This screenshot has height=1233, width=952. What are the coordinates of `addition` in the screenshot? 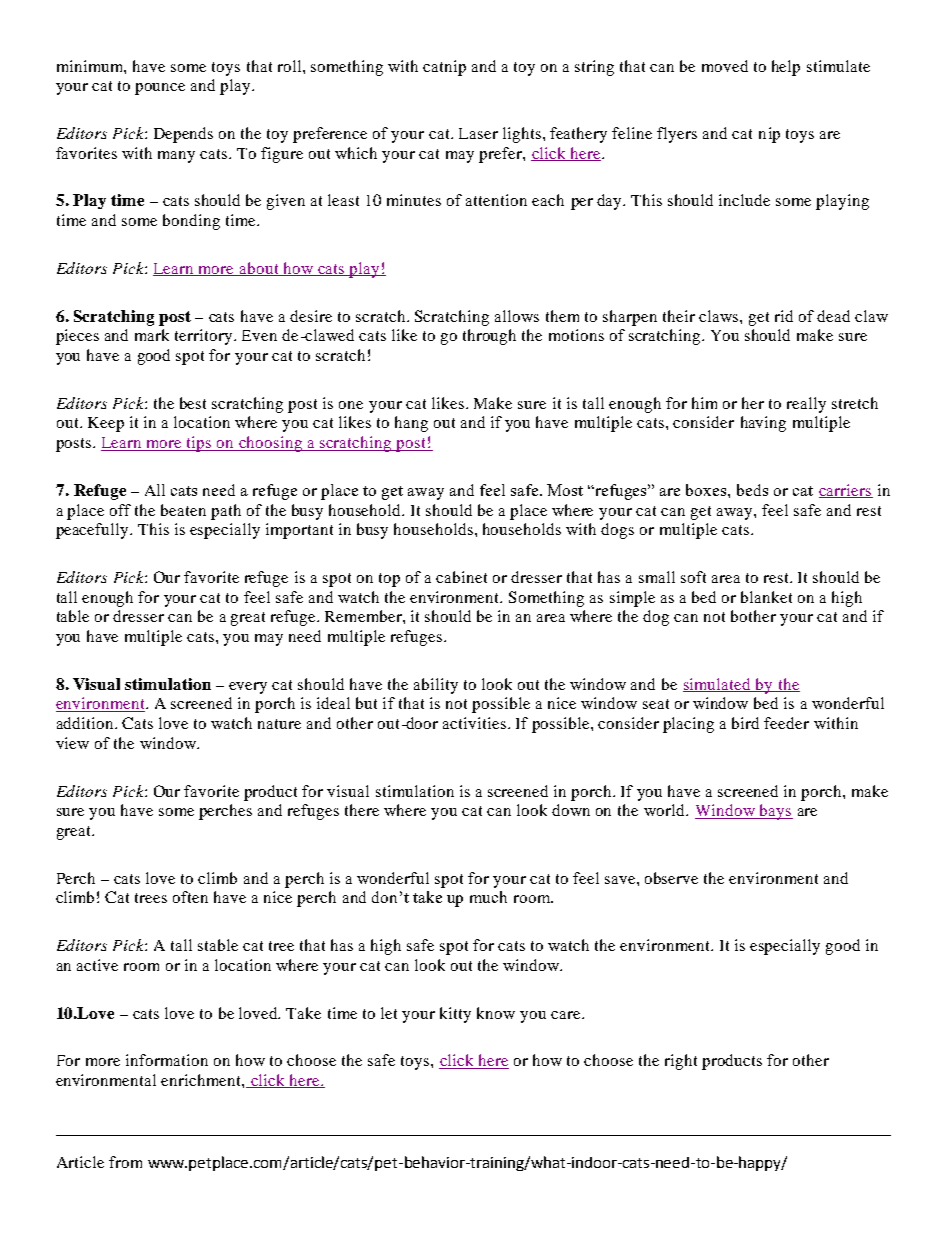 It's located at (86, 723).
